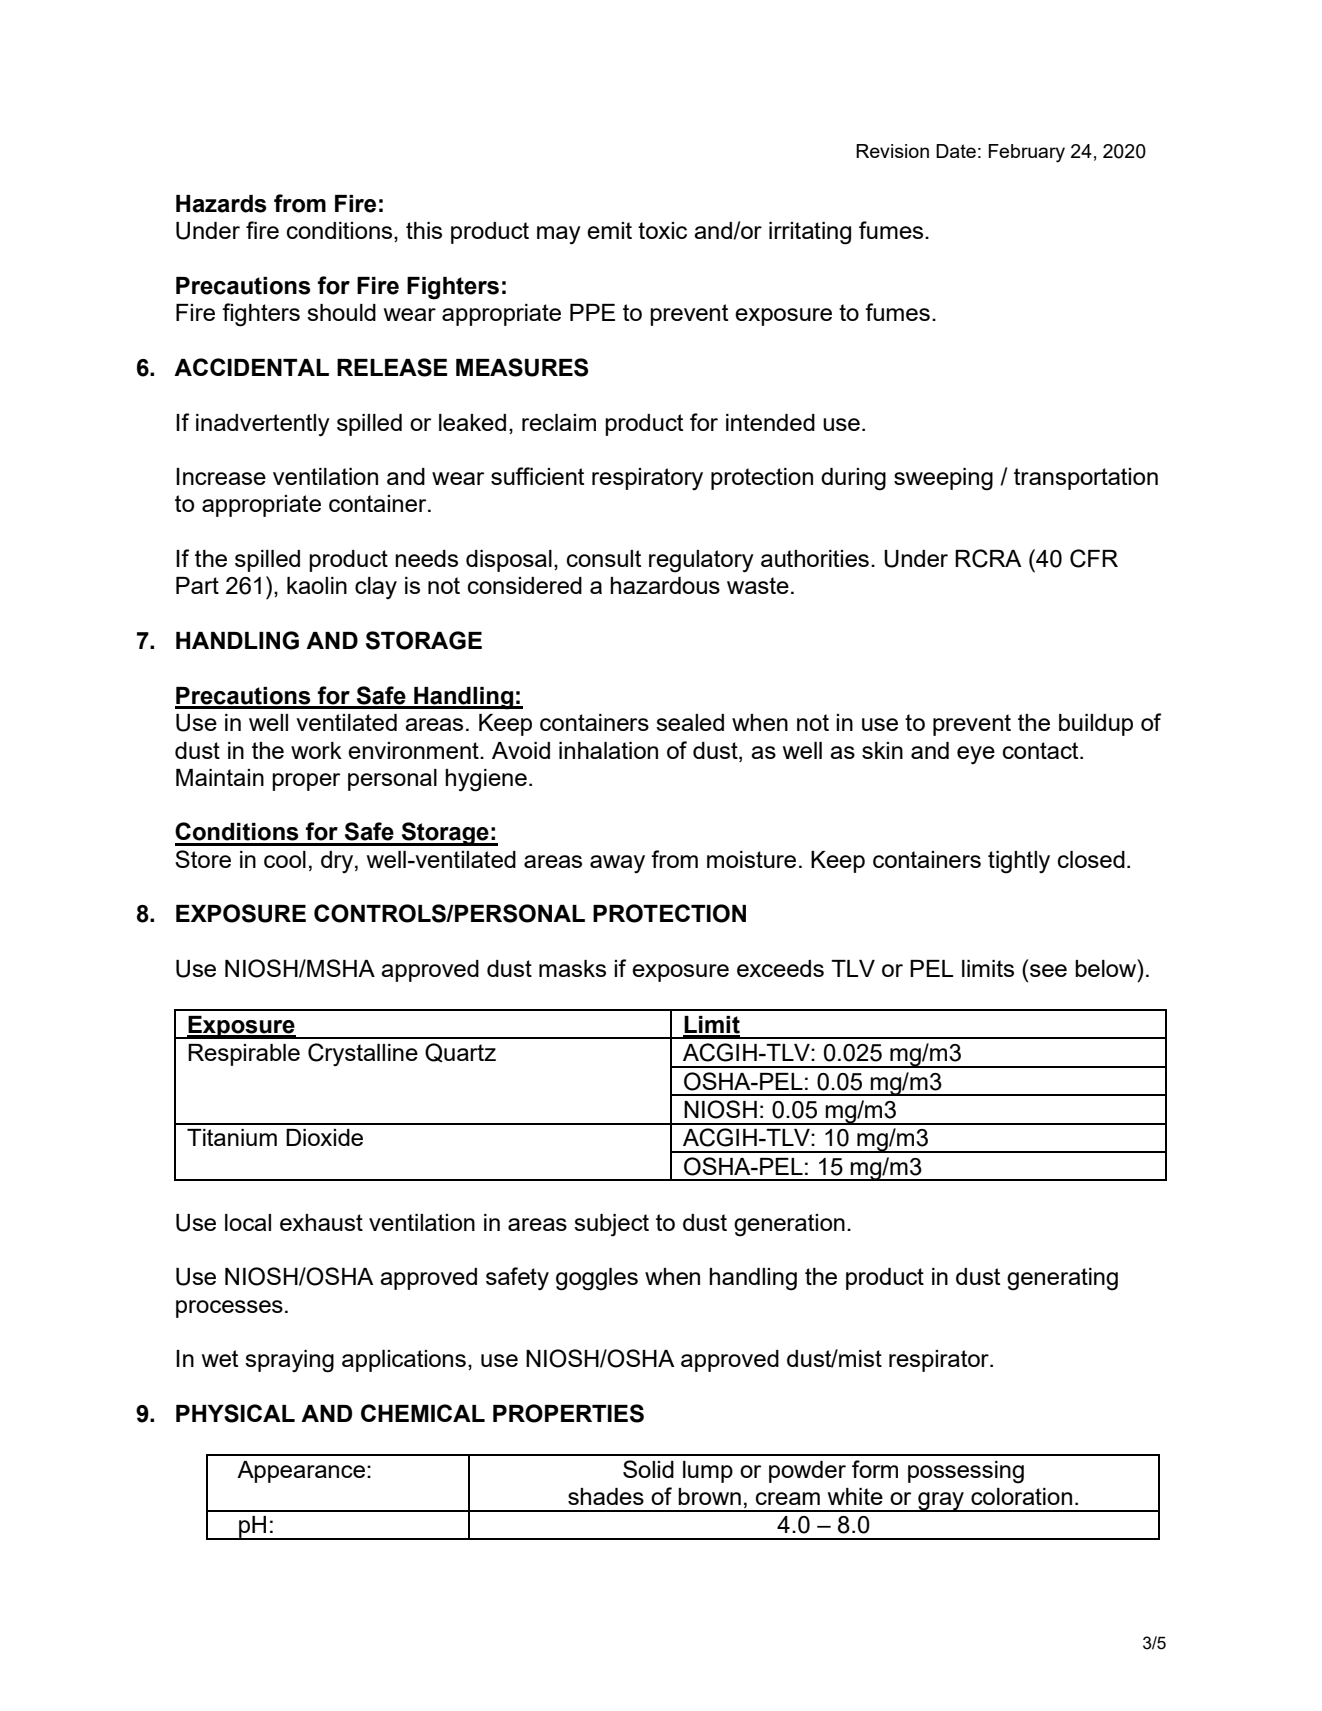  What do you see at coordinates (1094, 558) in the page?
I see `CFR` at bounding box center [1094, 558].
